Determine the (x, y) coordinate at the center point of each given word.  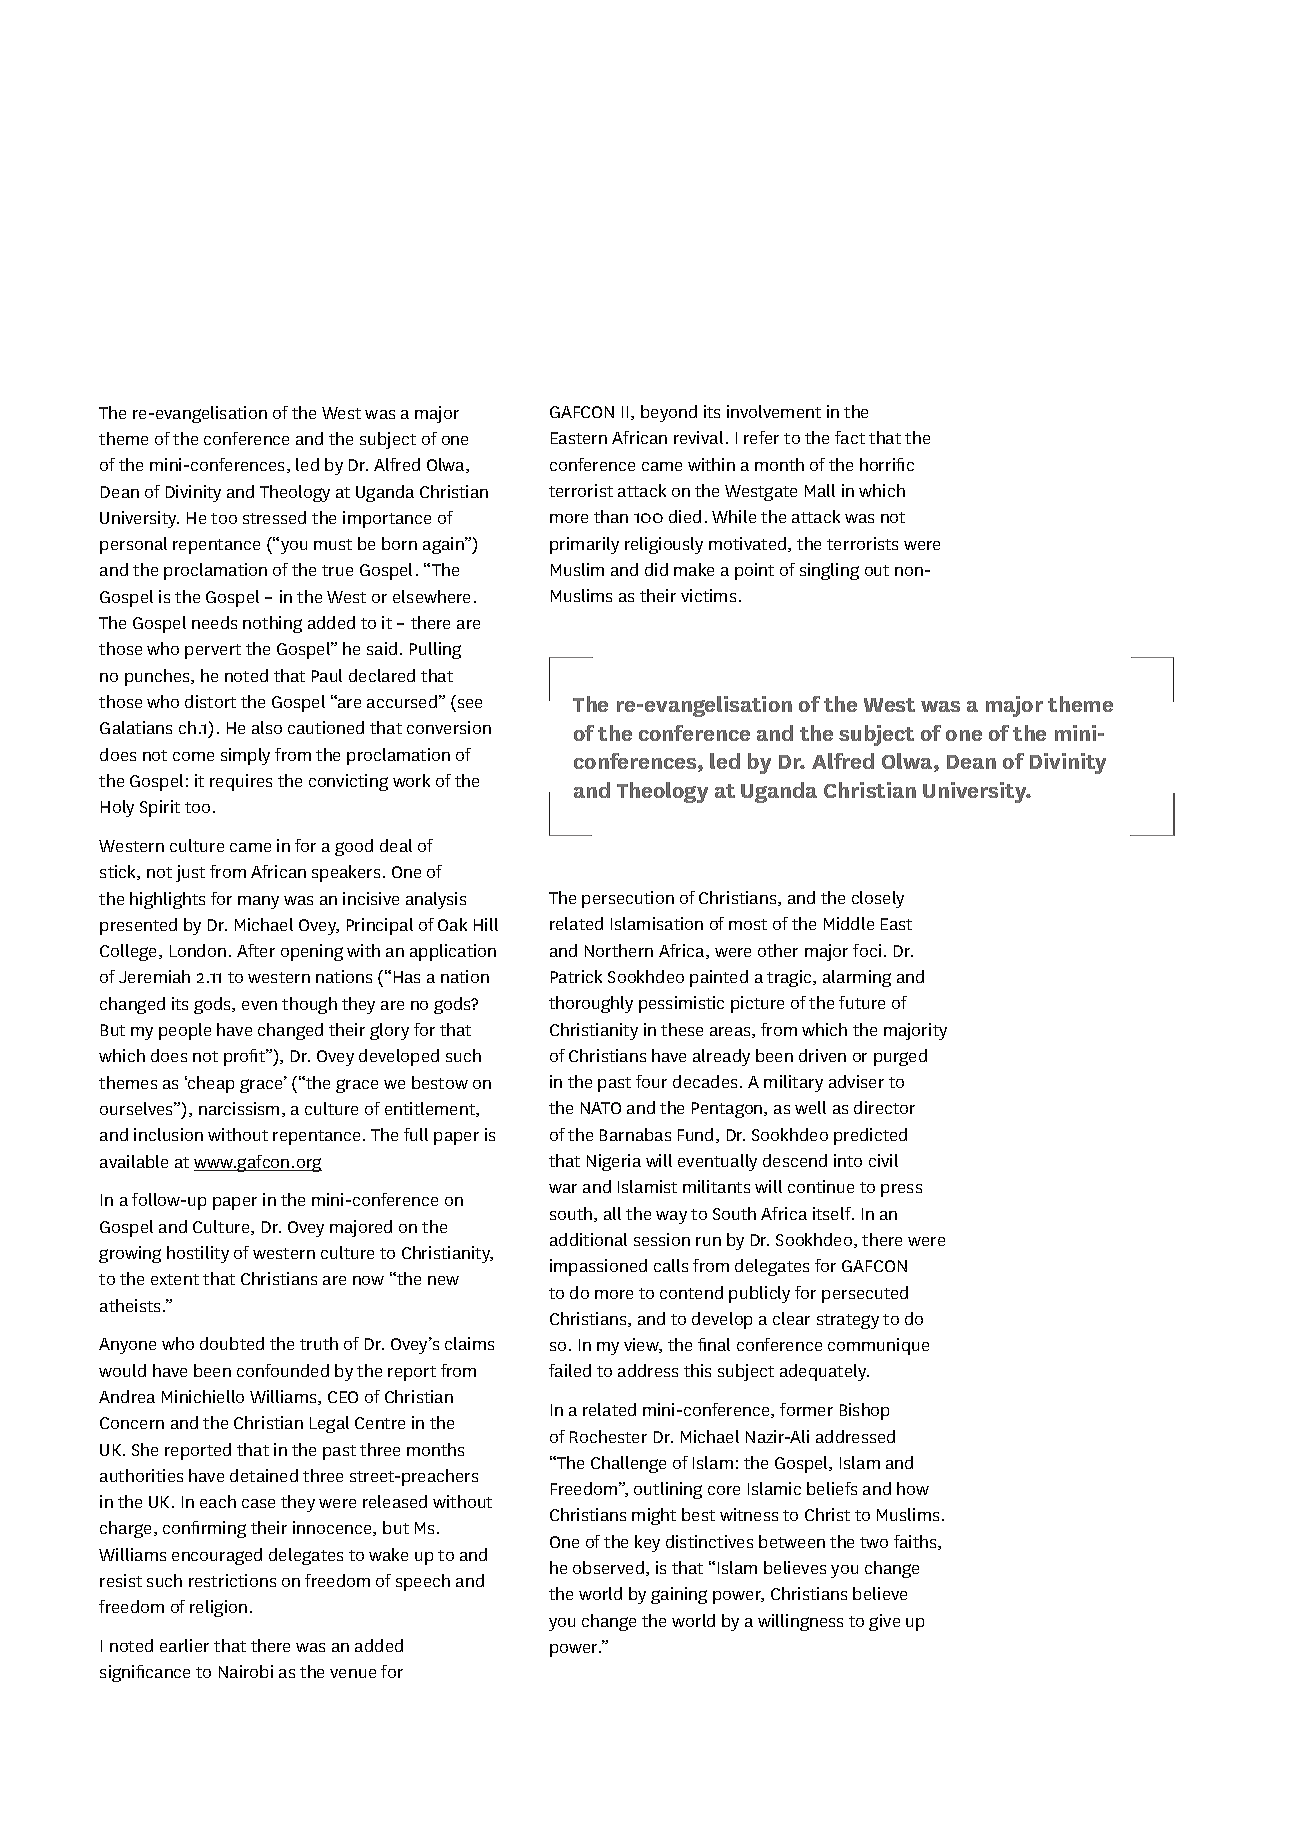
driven (822, 1055)
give (884, 1622)
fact (850, 437)
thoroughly (591, 1004)
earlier (184, 1645)
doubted (232, 1343)
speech (423, 1582)
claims (469, 1343)
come (193, 756)
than (611, 516)
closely (878, 899)
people (185, 1031)
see (470, 703)
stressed (274, 517)
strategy (848, 1321)
